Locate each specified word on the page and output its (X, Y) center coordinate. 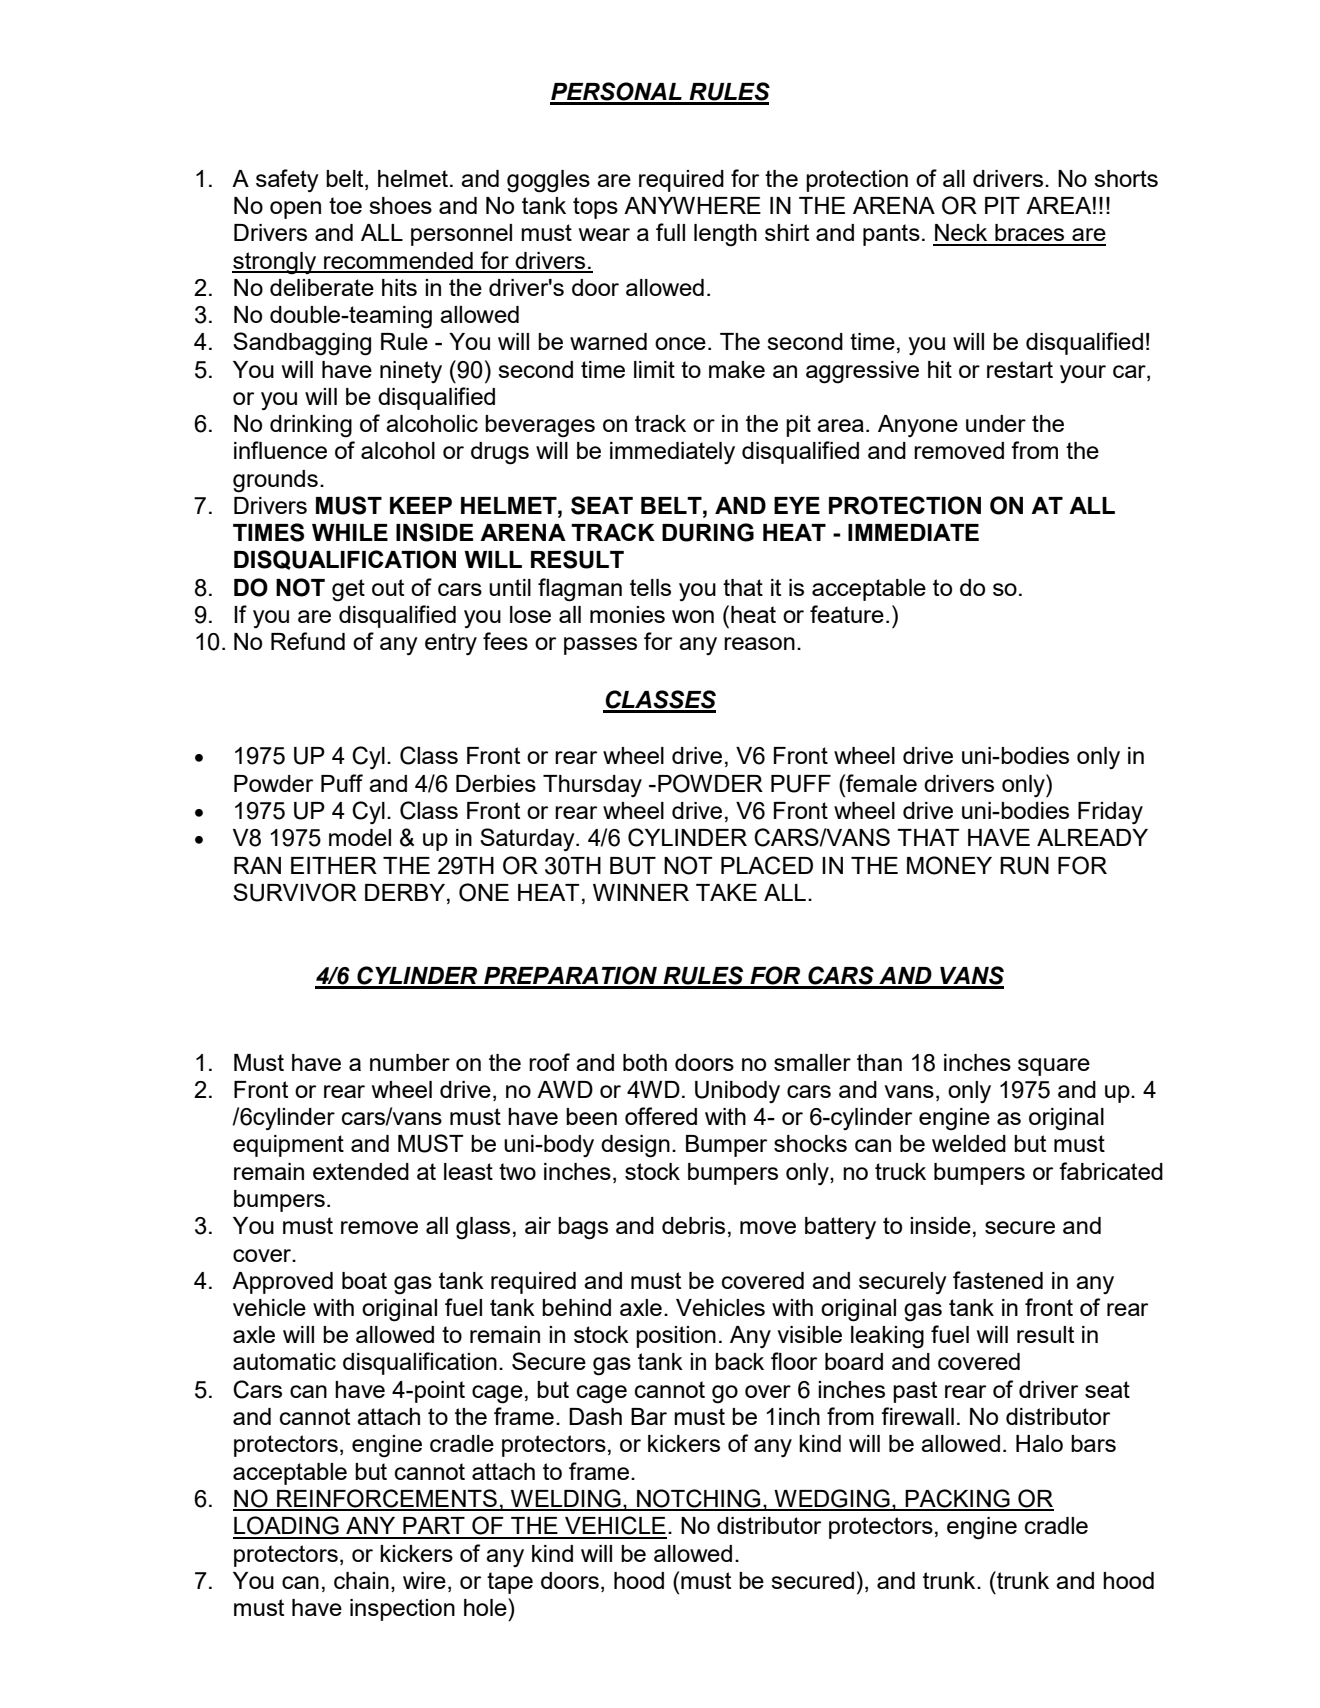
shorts (1126, 178)
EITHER (334, 865)
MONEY (949, 865)
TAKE (726, 892)
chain (361, 1580)
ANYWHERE (692, 205)
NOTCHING (699, 1499)
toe (345, 205)
